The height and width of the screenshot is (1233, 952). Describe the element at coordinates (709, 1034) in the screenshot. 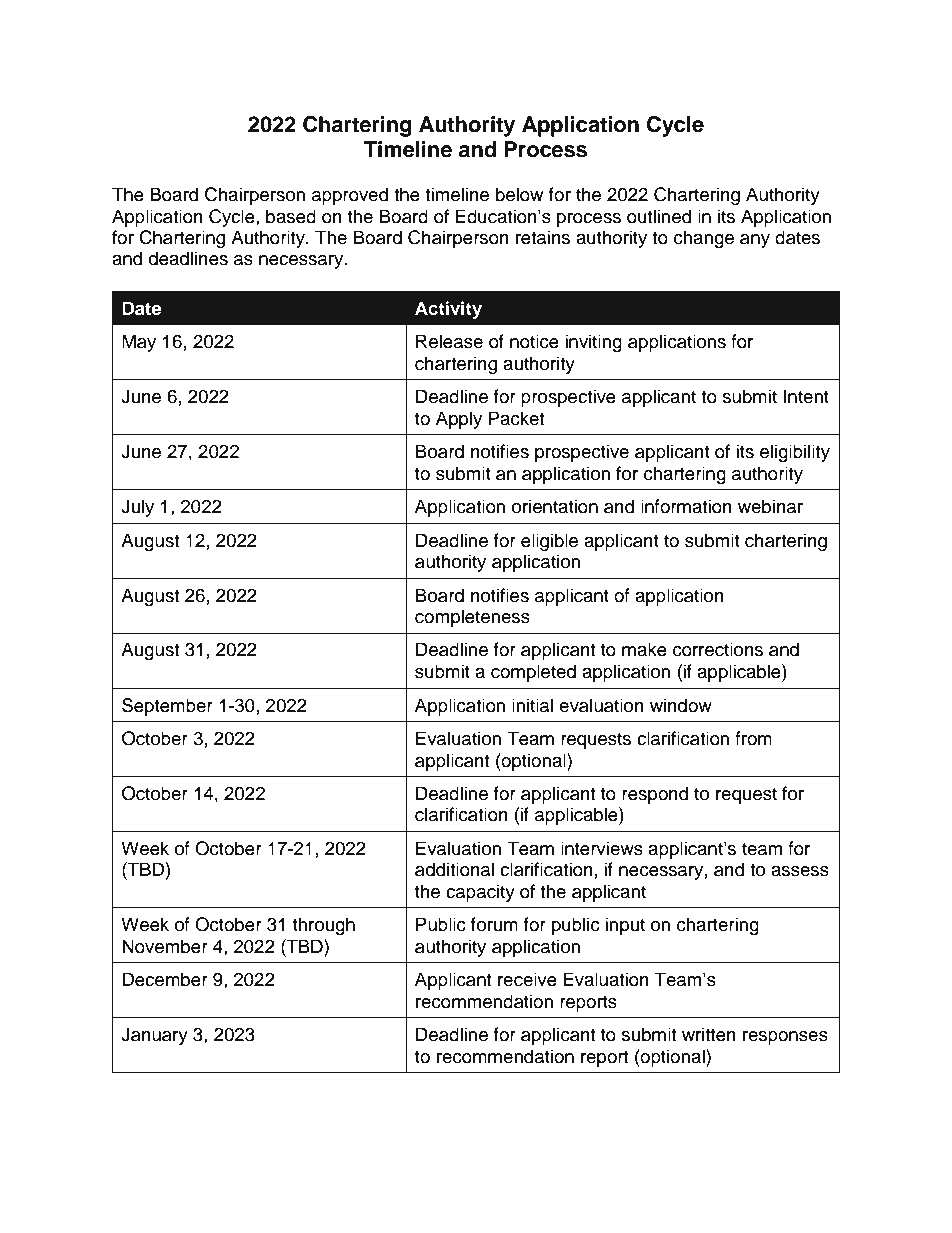

I see `written` at that location.
